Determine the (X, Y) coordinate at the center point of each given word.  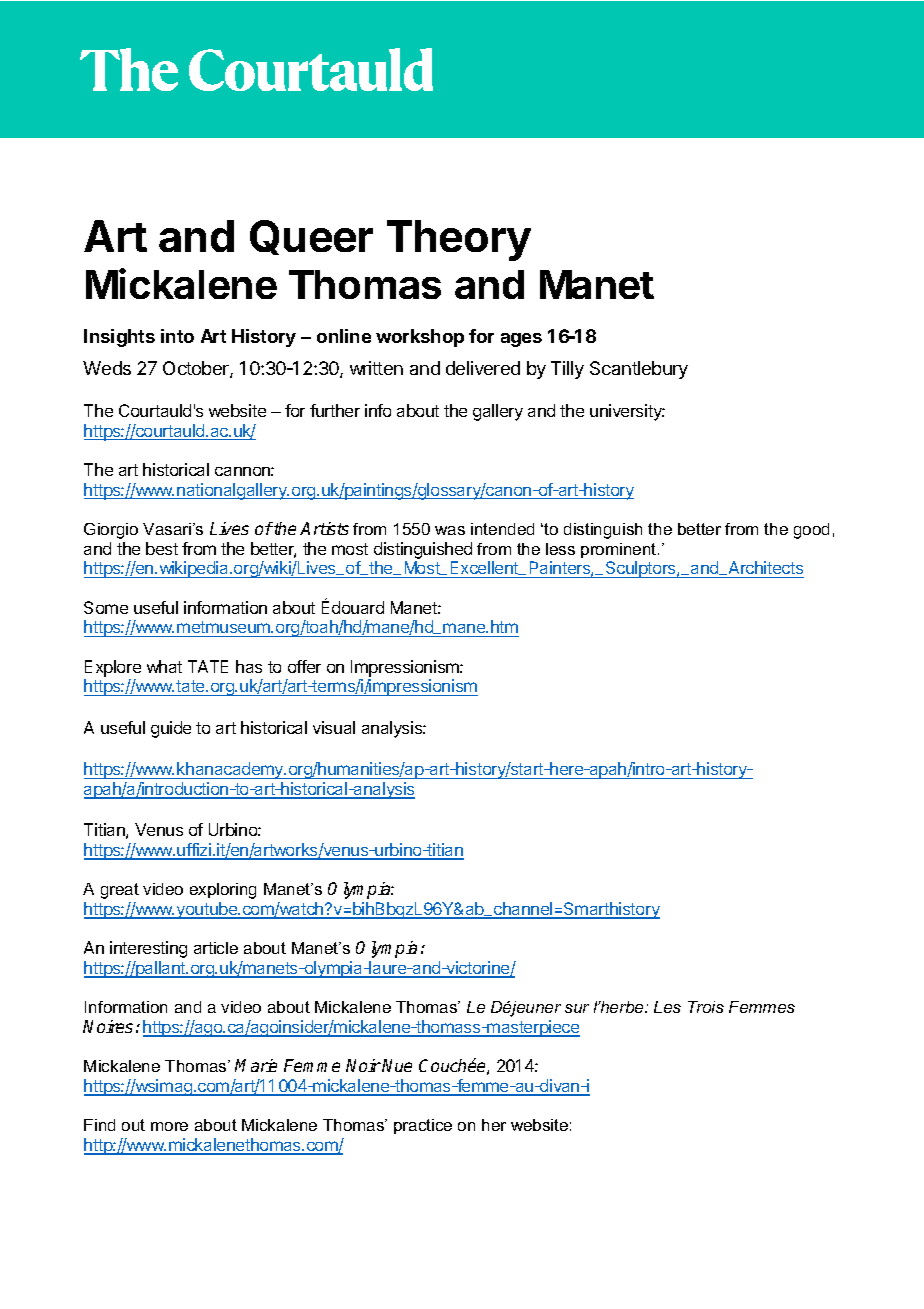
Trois (706, 1007)
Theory (459, 240)
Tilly (567, 370)
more (169, 1126)
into (177, 336)
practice (423, 1126)
